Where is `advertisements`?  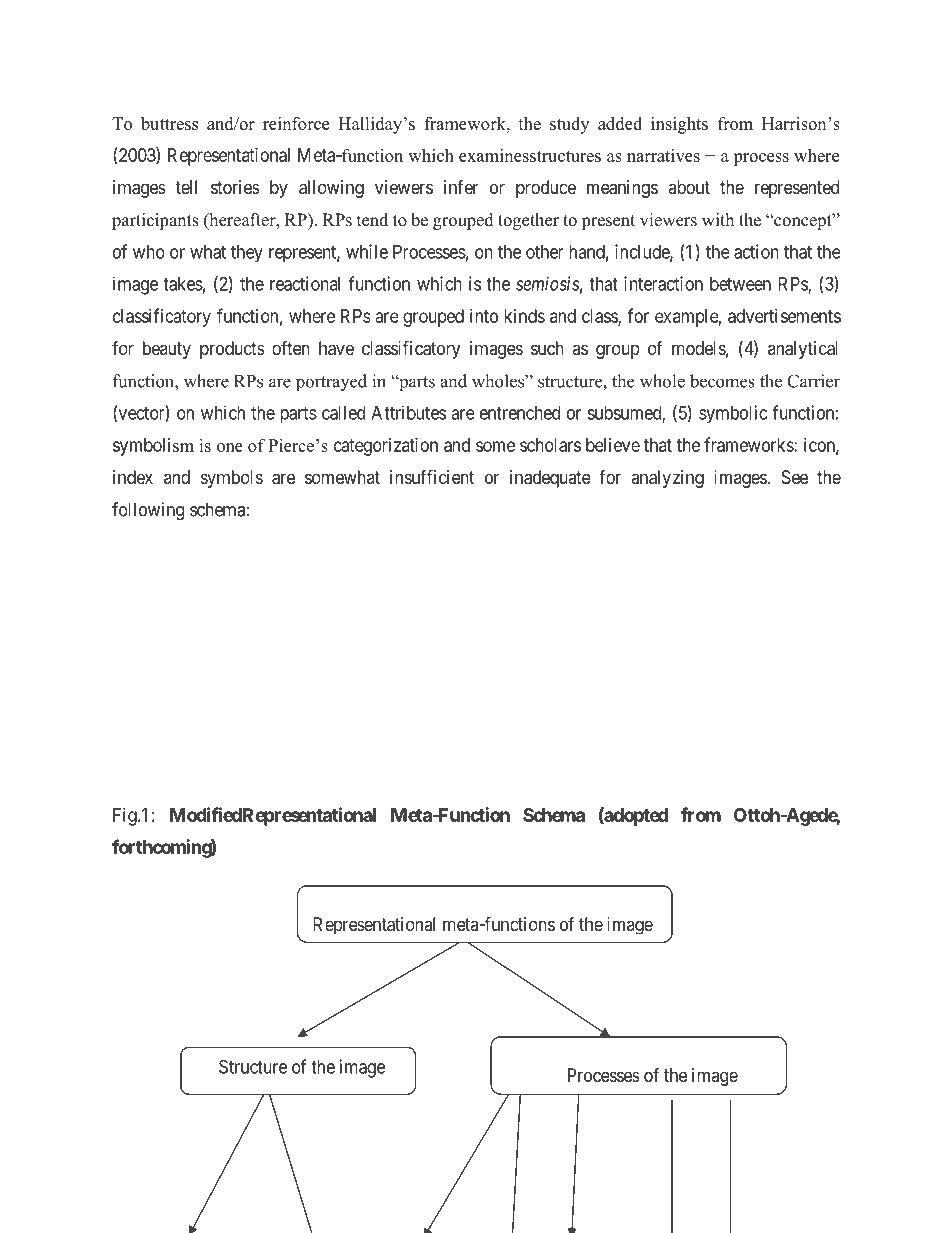 advertisements is located at coordinates (784, 316).
